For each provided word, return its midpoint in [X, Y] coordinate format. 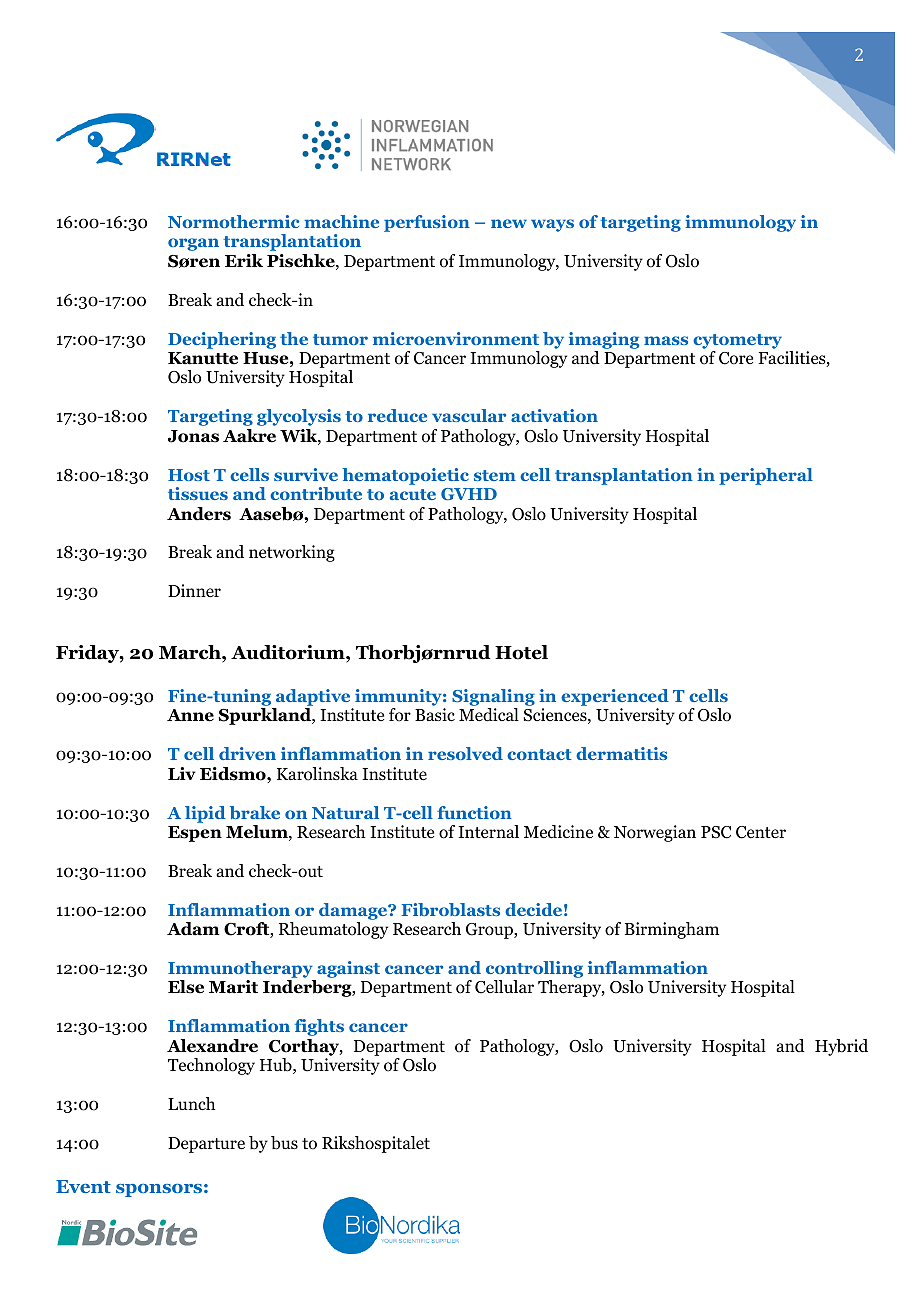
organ [193, 244]
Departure [206, 1145]
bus [284, 1143]
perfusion [427, 223]
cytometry [737, 341]
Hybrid [841, 1047]
